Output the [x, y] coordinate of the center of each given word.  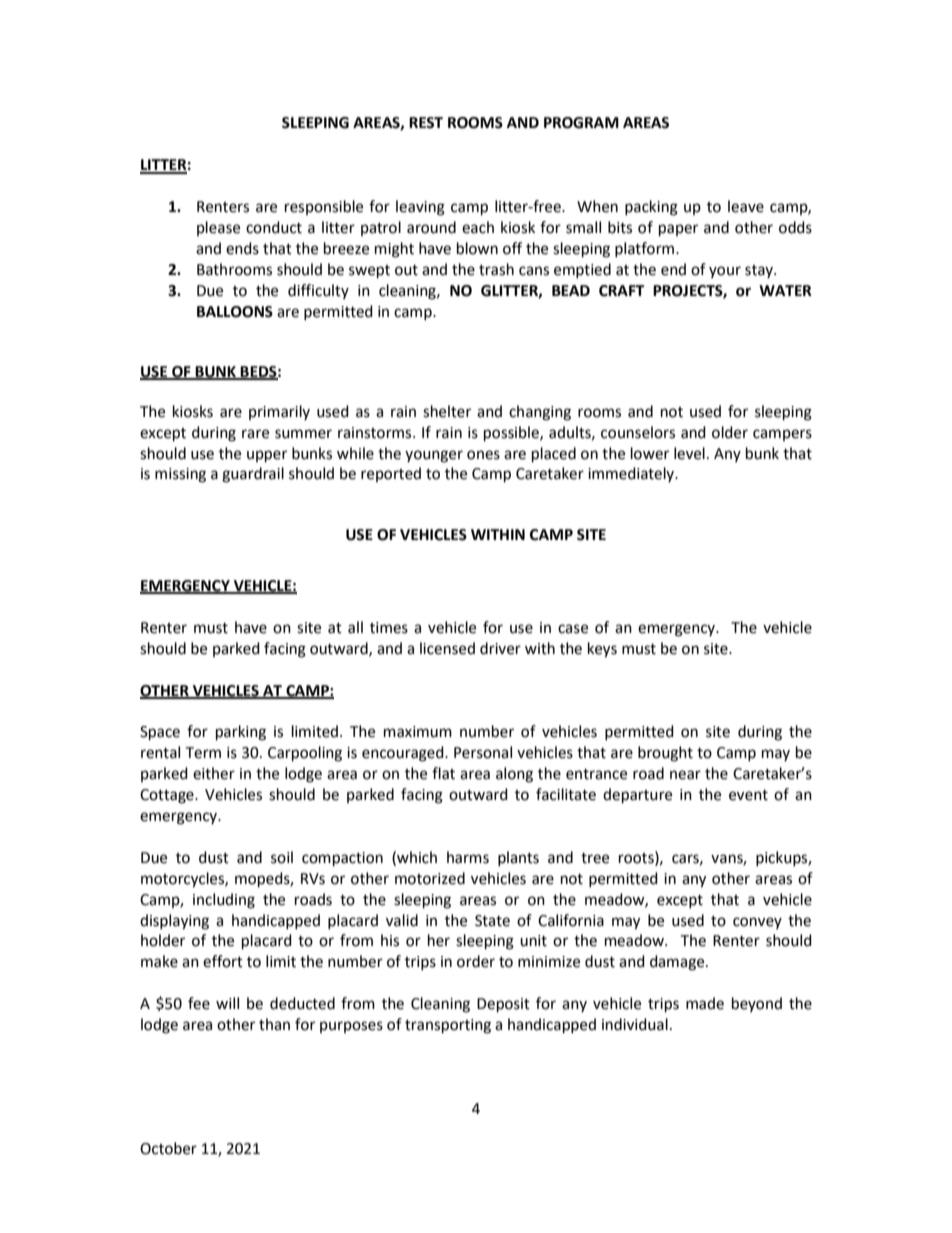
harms [468, 857]
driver [500, 648]
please [218, 228]
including [224, 901]
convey [757, 923]
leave [746, 206]
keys [602, 650]
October [168, 1148]
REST [426, 123]
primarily [279, 412]
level [689, 453]
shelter [447, 411]
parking [241, 733]
